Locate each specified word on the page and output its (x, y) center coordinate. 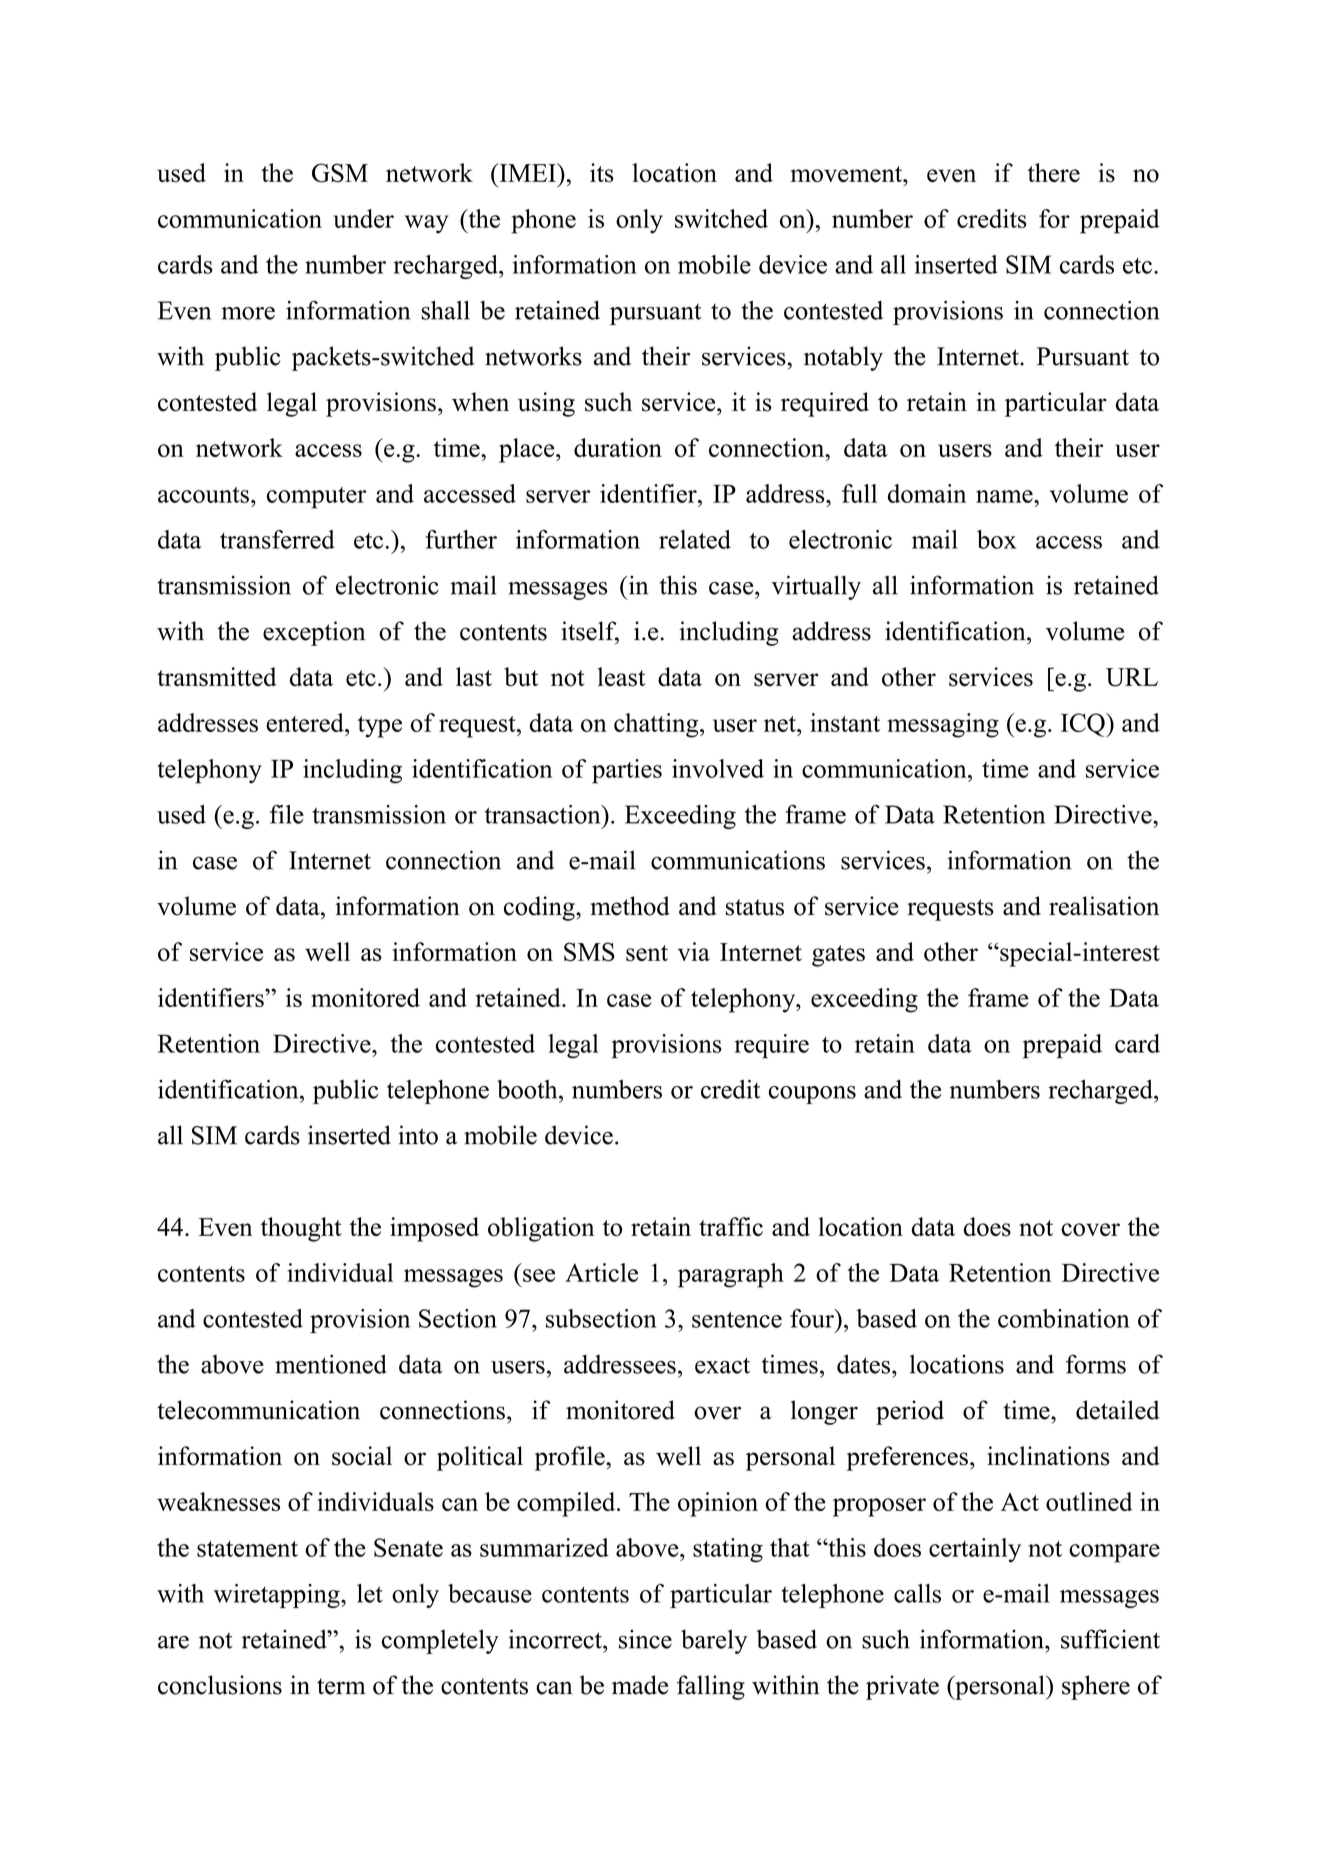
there (1054, 172)
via (694, 951)
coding (540, 908)
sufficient (1110, 1639)
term (341, 1686)
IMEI (527, 172)
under (363, 218)
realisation (1104, 906)
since (645, 1639)
